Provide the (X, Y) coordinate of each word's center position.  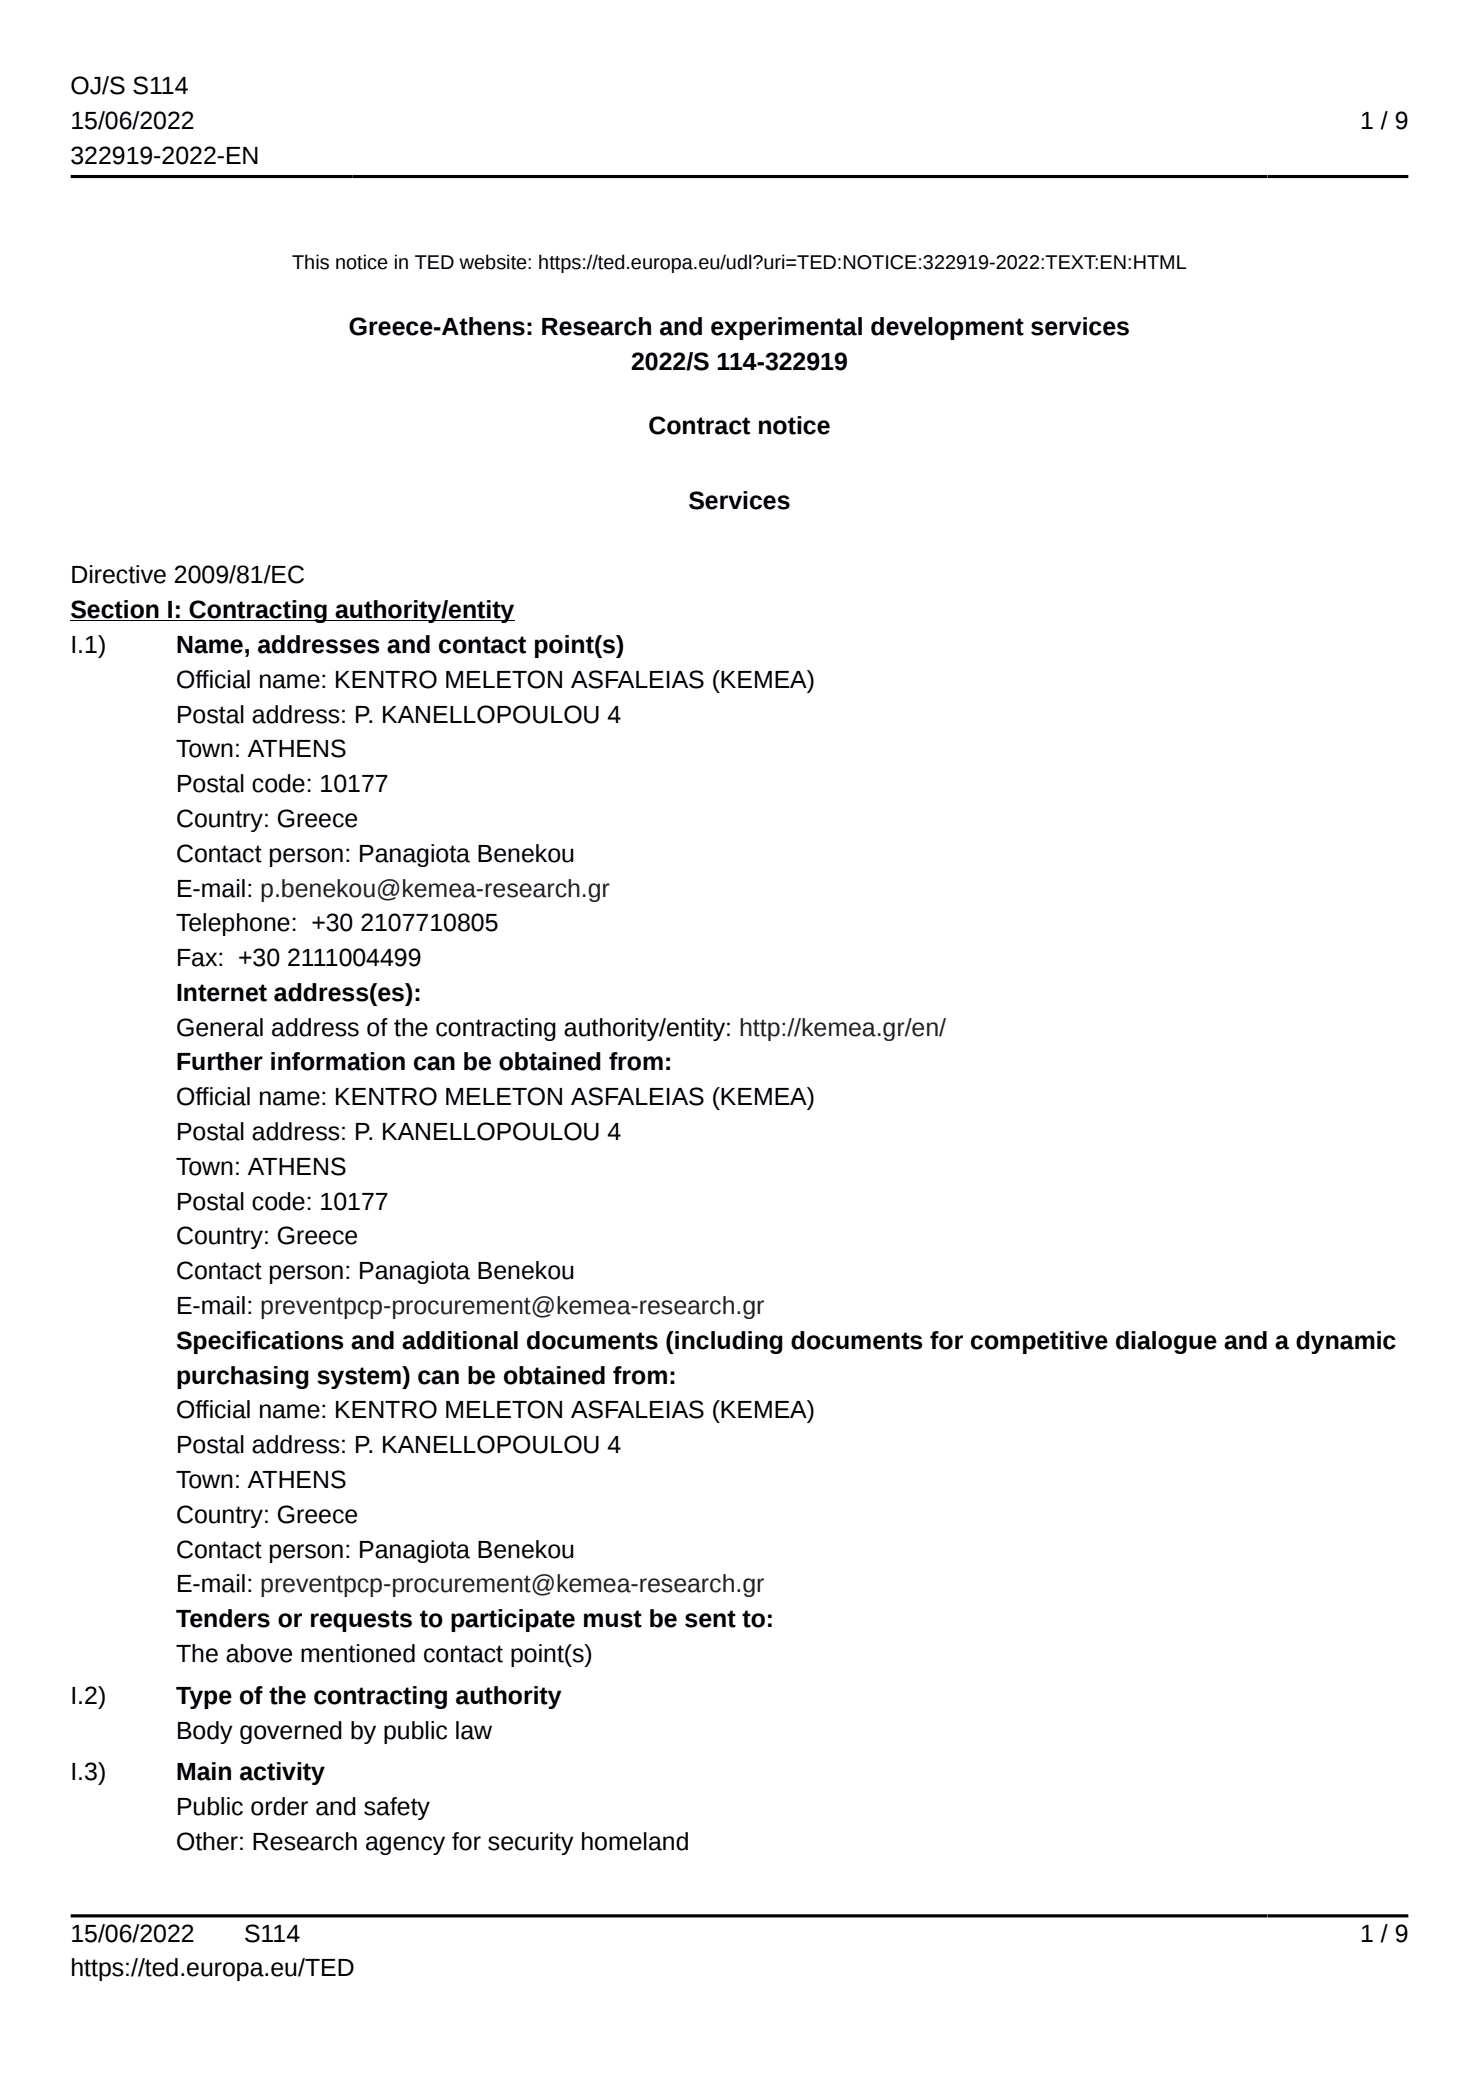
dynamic (1346, 1342)
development (947, 328)
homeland (635, 1841)
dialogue (1166, 1342)
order (279, 1806)
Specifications (260, 1342)
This (310, 262)
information (338, 1061)
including (728, 1342)
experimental (786, 328)
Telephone (233, 924)
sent (710, 1619)
